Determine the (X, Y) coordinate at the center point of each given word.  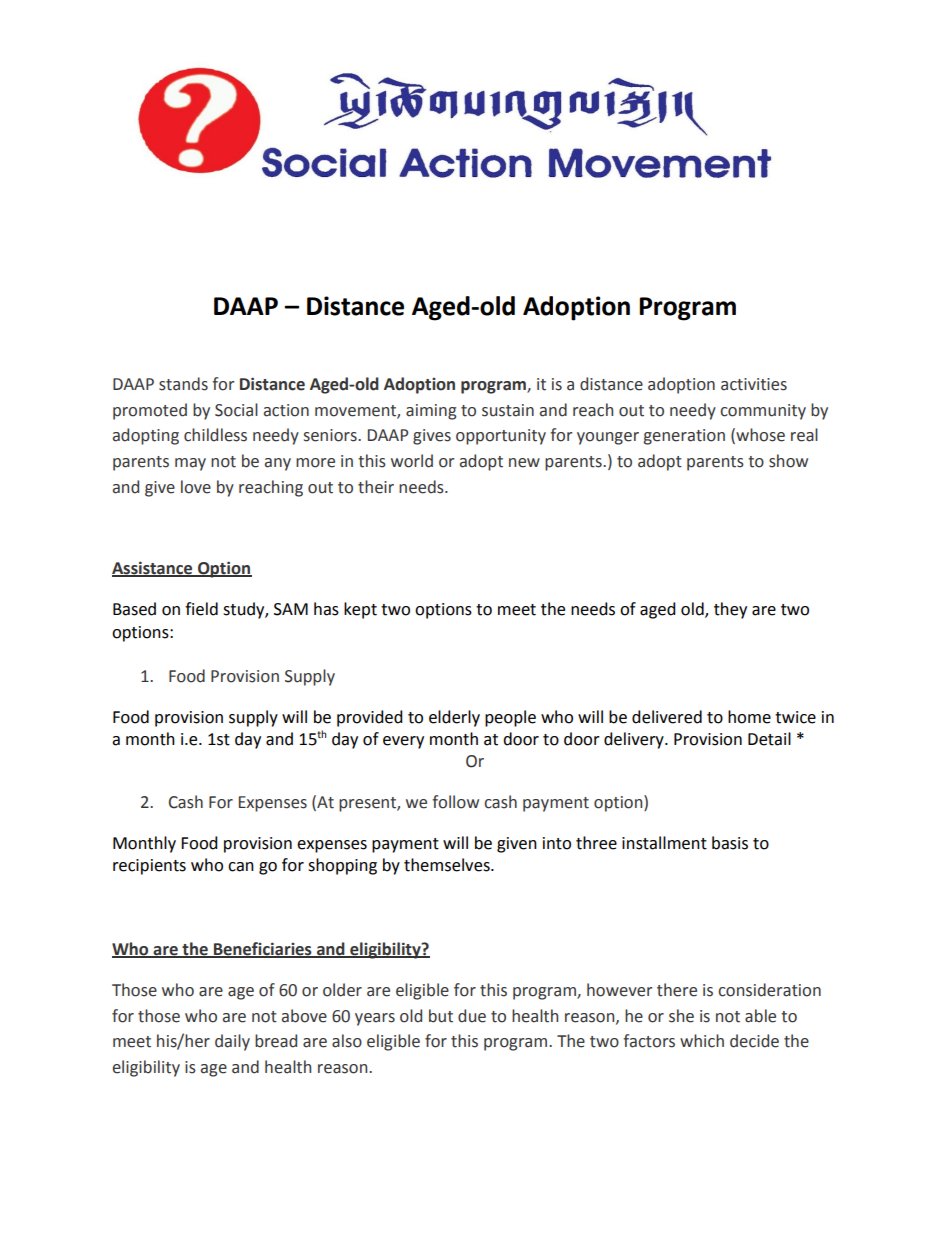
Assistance (153, 569)
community (763, 412)
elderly (454, 718)
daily (232, 1042)
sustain (508, 410)
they (730, 610)
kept (360, 610)
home (749, 717)
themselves (448, 865)
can (241, 867)
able (760, 1016)
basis (730, 843)
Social (236, 410)
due (472, 1016)
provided (370, 718)
